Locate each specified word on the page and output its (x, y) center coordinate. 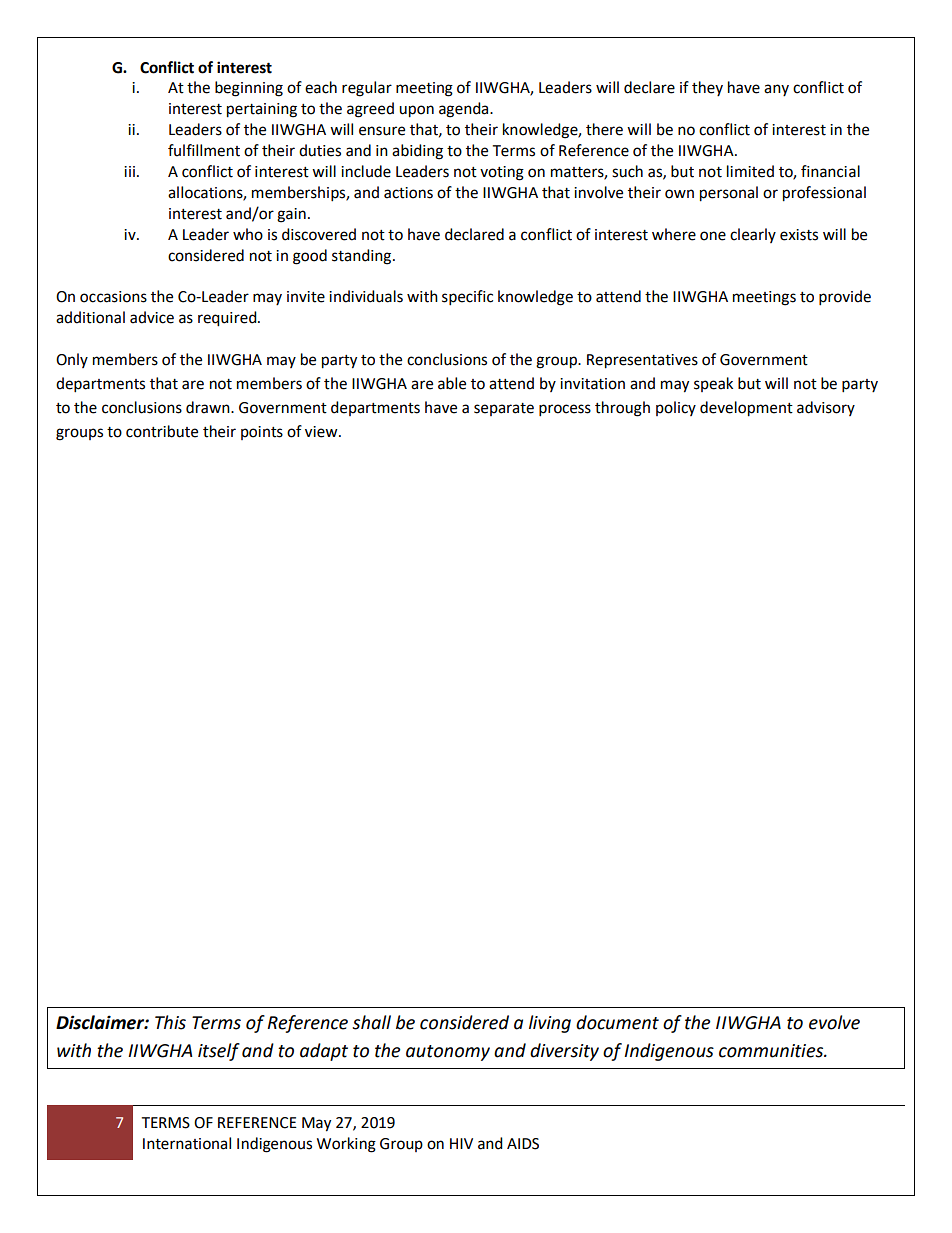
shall (371, 1022)
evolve (834, 1022)
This (170, 1022)
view (322, 432)
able (452, 383)
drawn (209, 407)
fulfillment (204, 150)
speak (713, 384)
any (776, 90)
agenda (465, 110)
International (187, 1143)
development (746, 409)
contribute (162, 431)
